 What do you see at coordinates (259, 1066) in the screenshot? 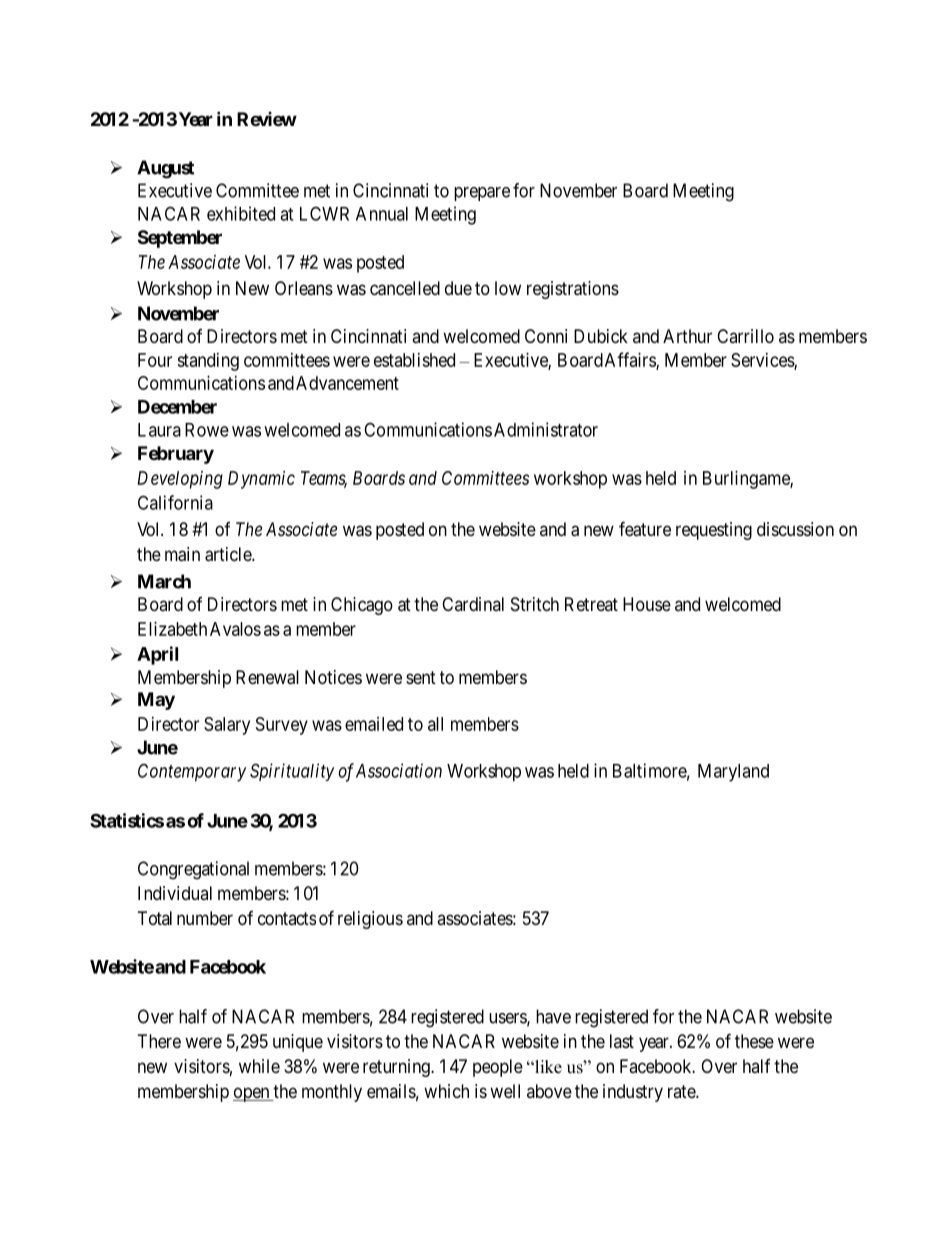
I see `while` at bounding box center [259, 1066].
